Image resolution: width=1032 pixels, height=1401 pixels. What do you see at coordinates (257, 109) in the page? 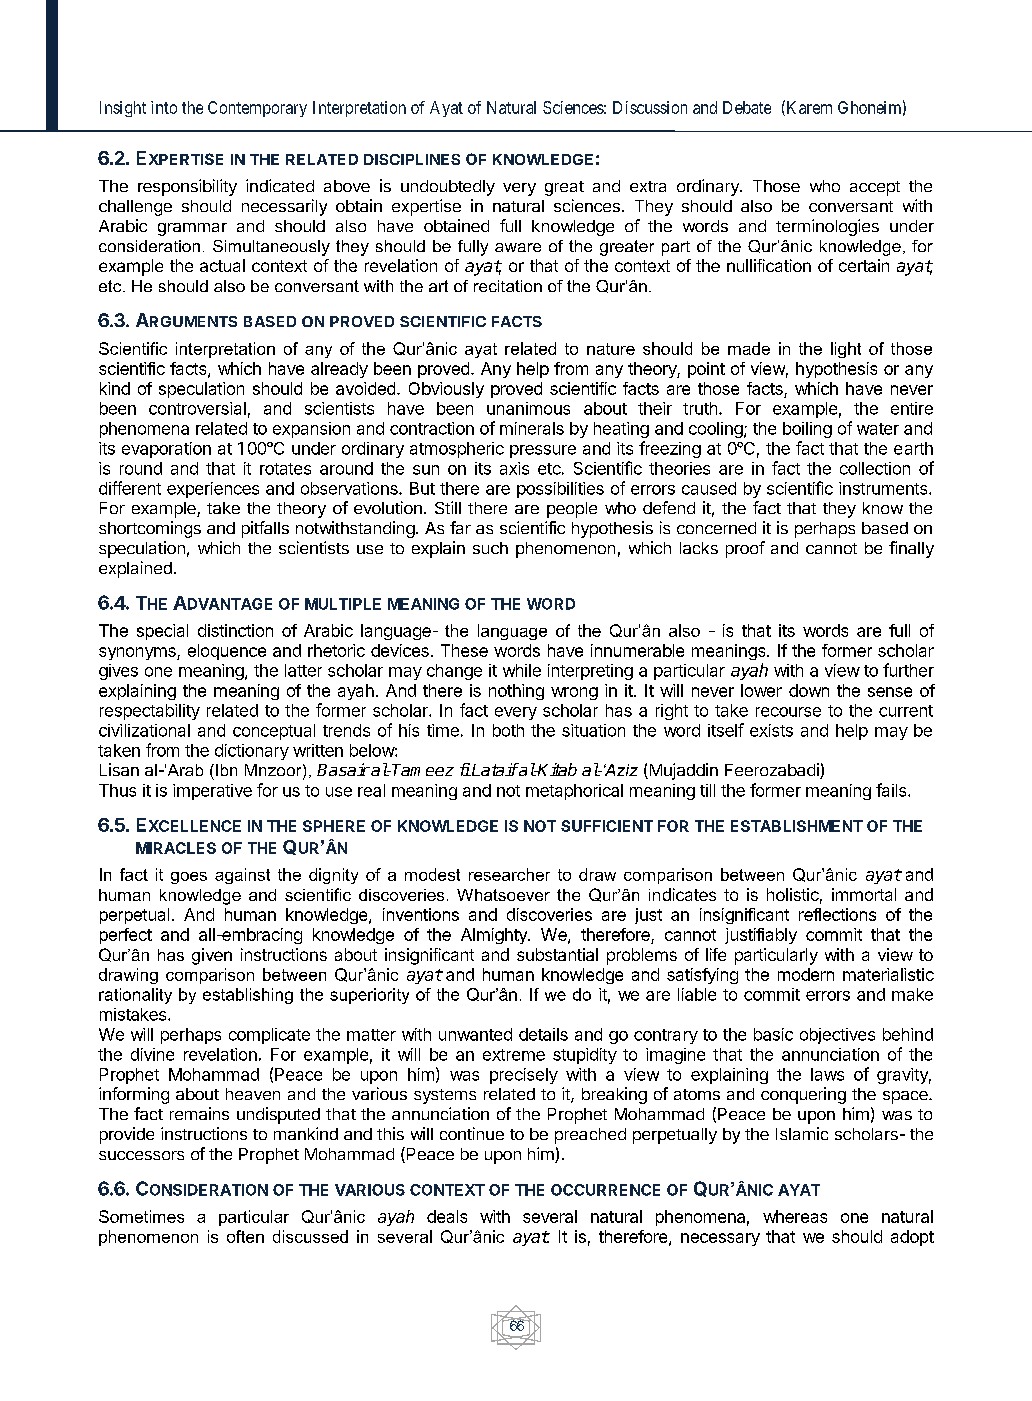
I see `Contemporary` at bounding box center [257, 109].
